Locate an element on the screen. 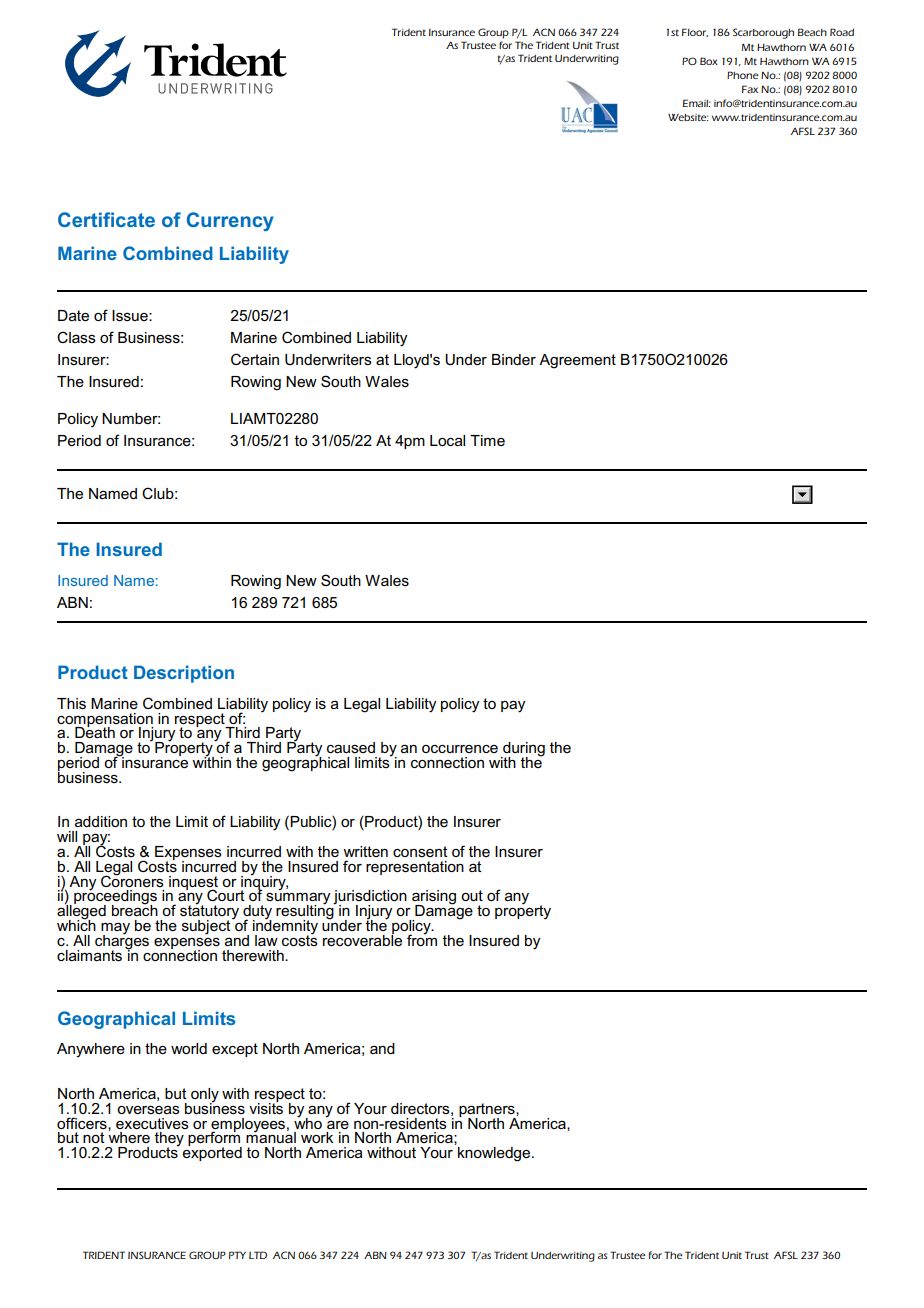 This screenshot has height=1308, width=924. during is located at coordinates (523, 750).
